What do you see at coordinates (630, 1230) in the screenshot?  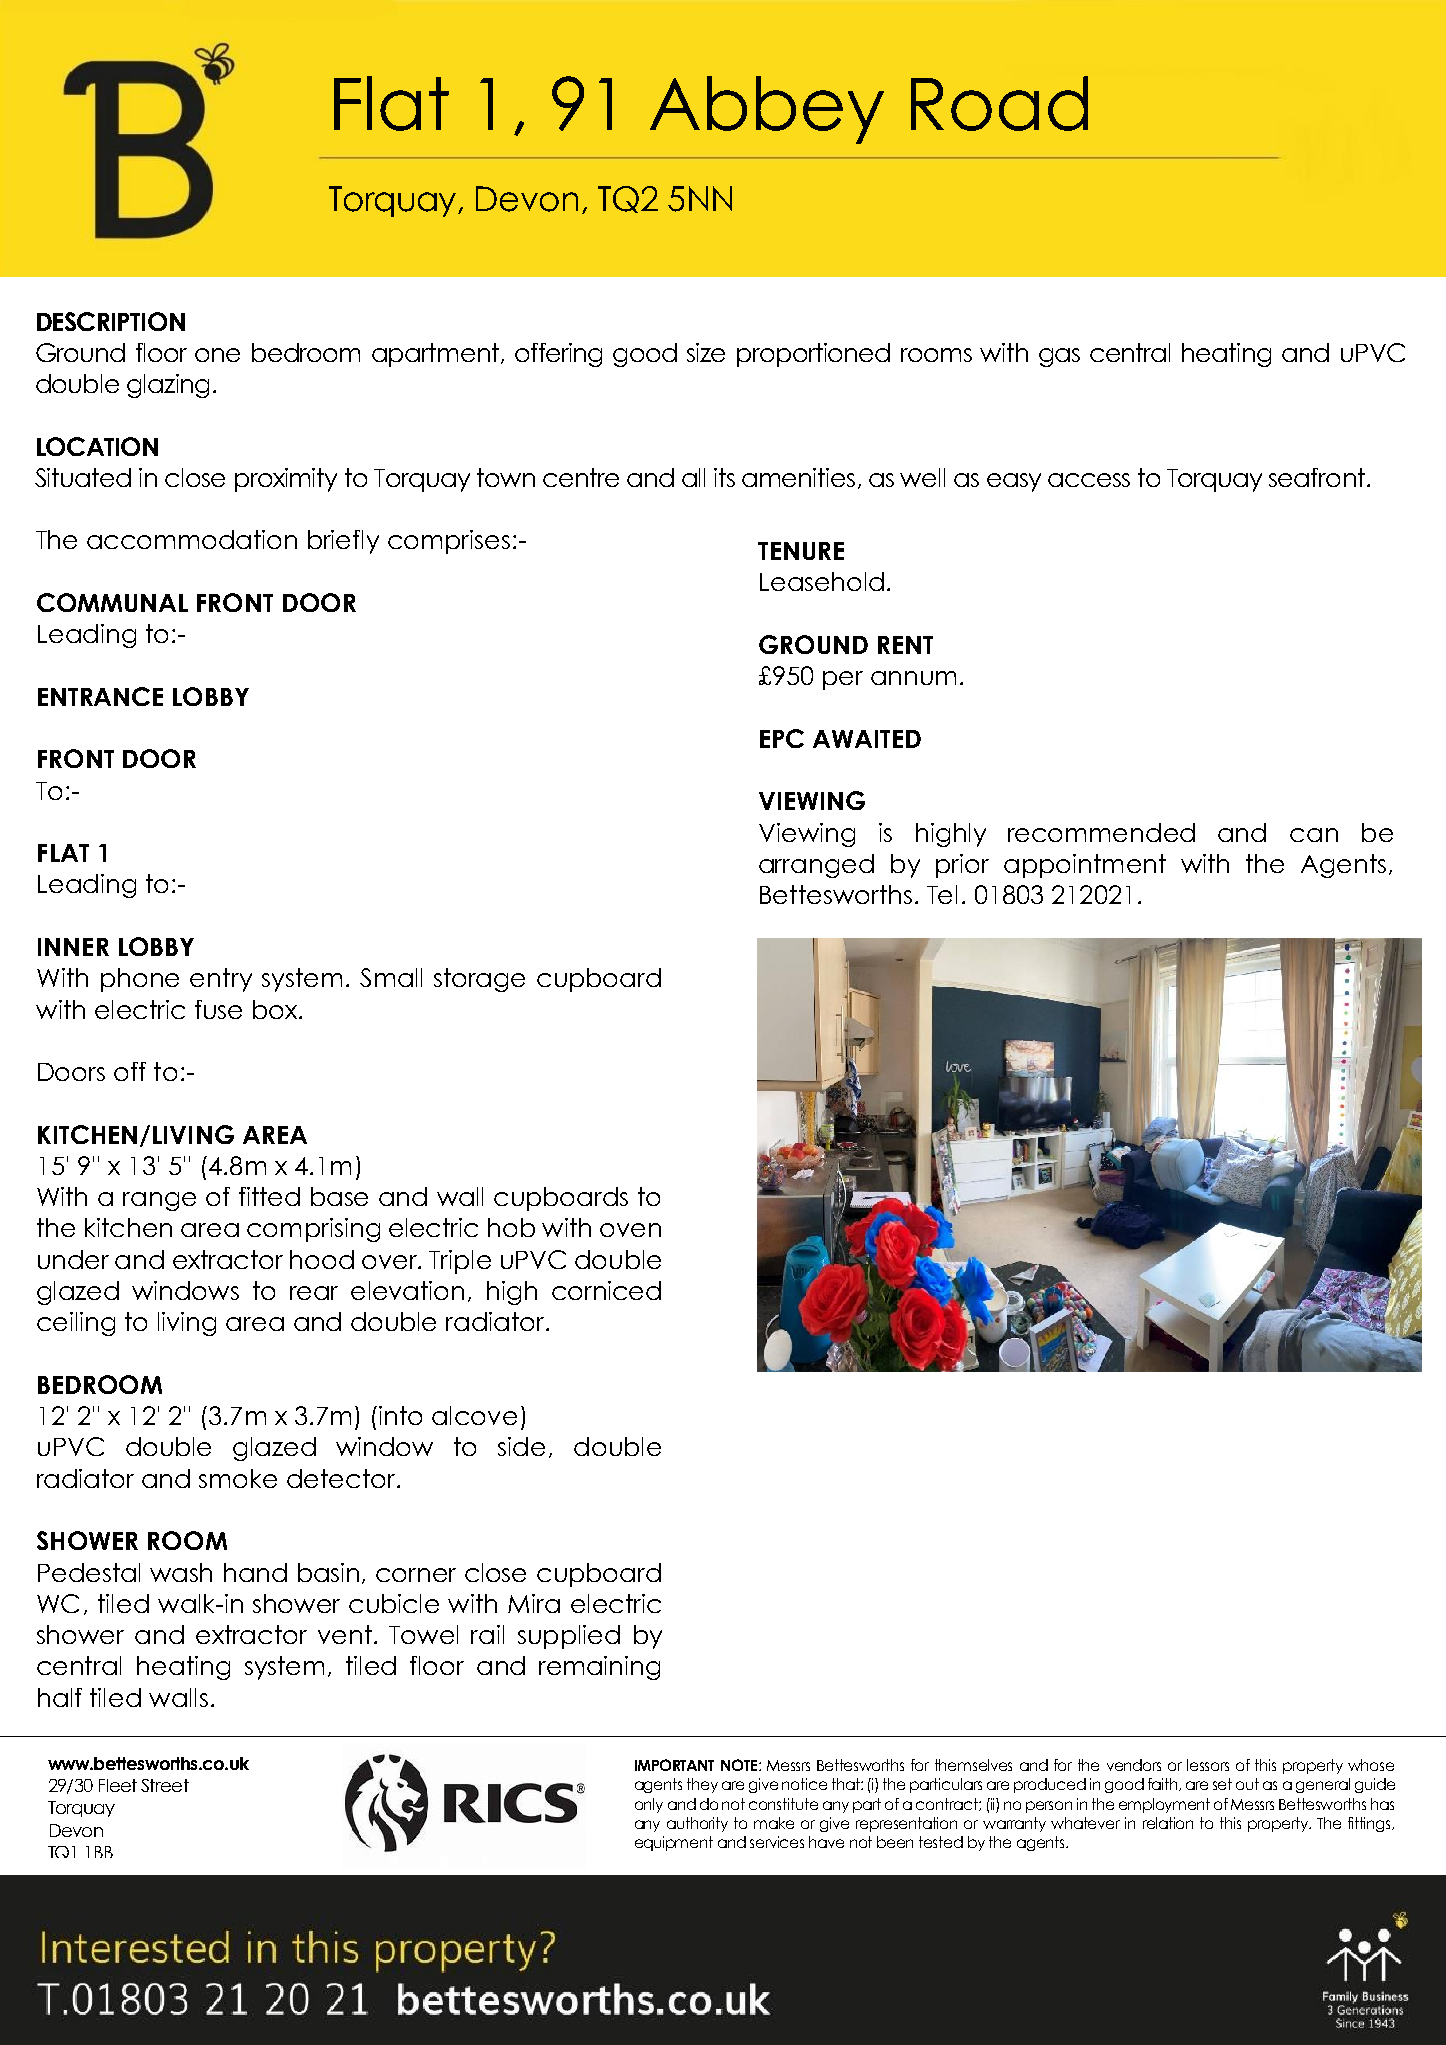 I see `oven` at bounding box center [630, 1230].
